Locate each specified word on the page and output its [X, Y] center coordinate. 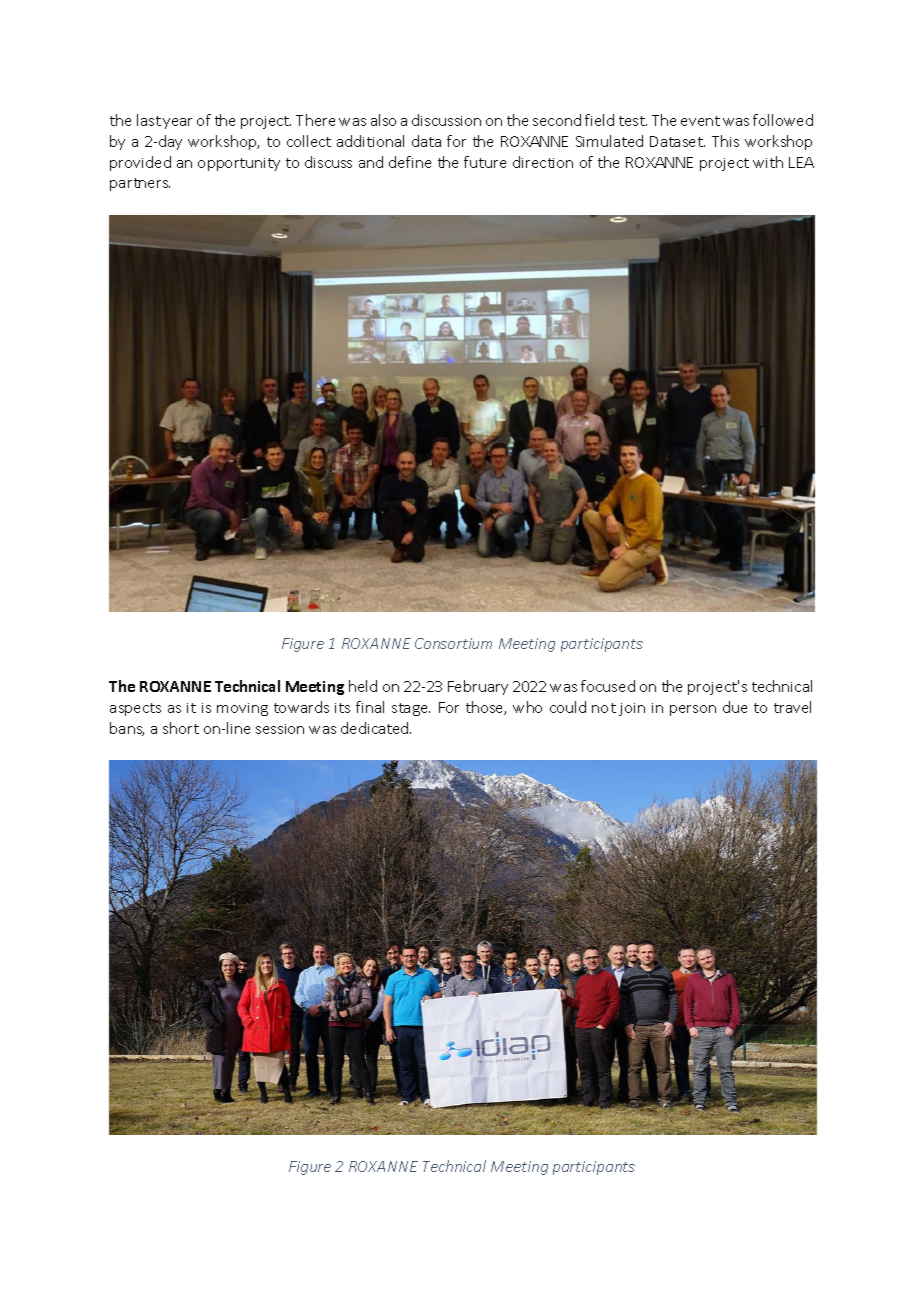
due [735, 707]
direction [543, 162]
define [410, 162]
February [478, 687]
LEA [801, 162]
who [527, 707]
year [177, 123]
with [768, 162]
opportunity [239, 164]
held [363, 686]
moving [242, 709]
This [725, 141]
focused [608, 686]
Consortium [453, 643]
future [485, 162]
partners [140, 184]
